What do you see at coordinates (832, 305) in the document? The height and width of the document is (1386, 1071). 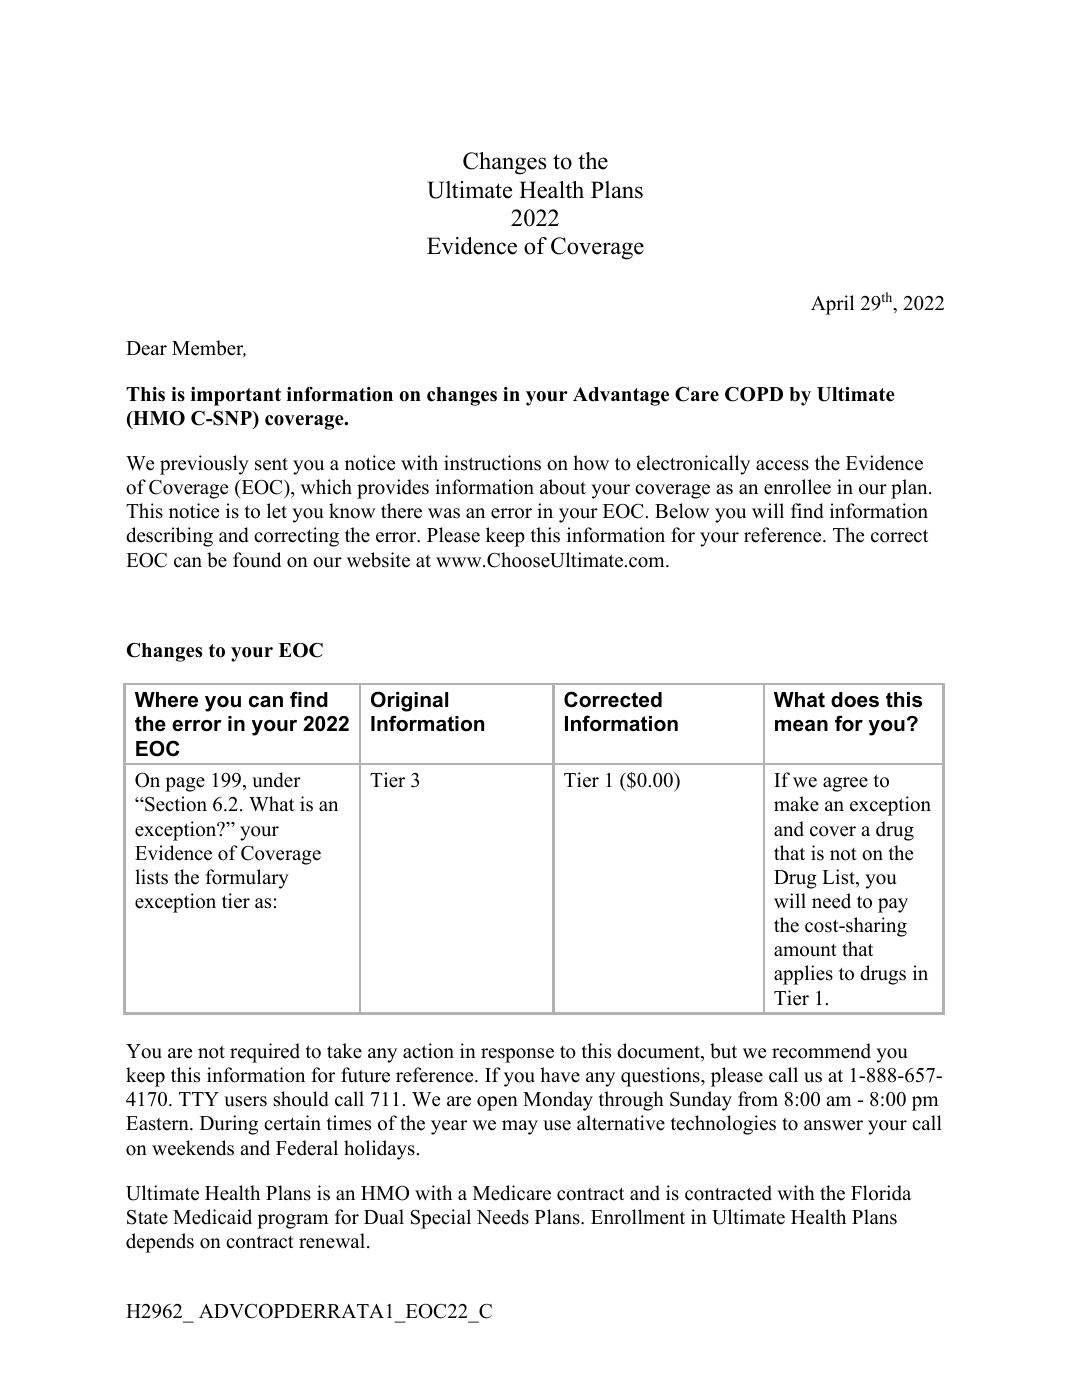 I see `April` at bounding box center [832, 305].
